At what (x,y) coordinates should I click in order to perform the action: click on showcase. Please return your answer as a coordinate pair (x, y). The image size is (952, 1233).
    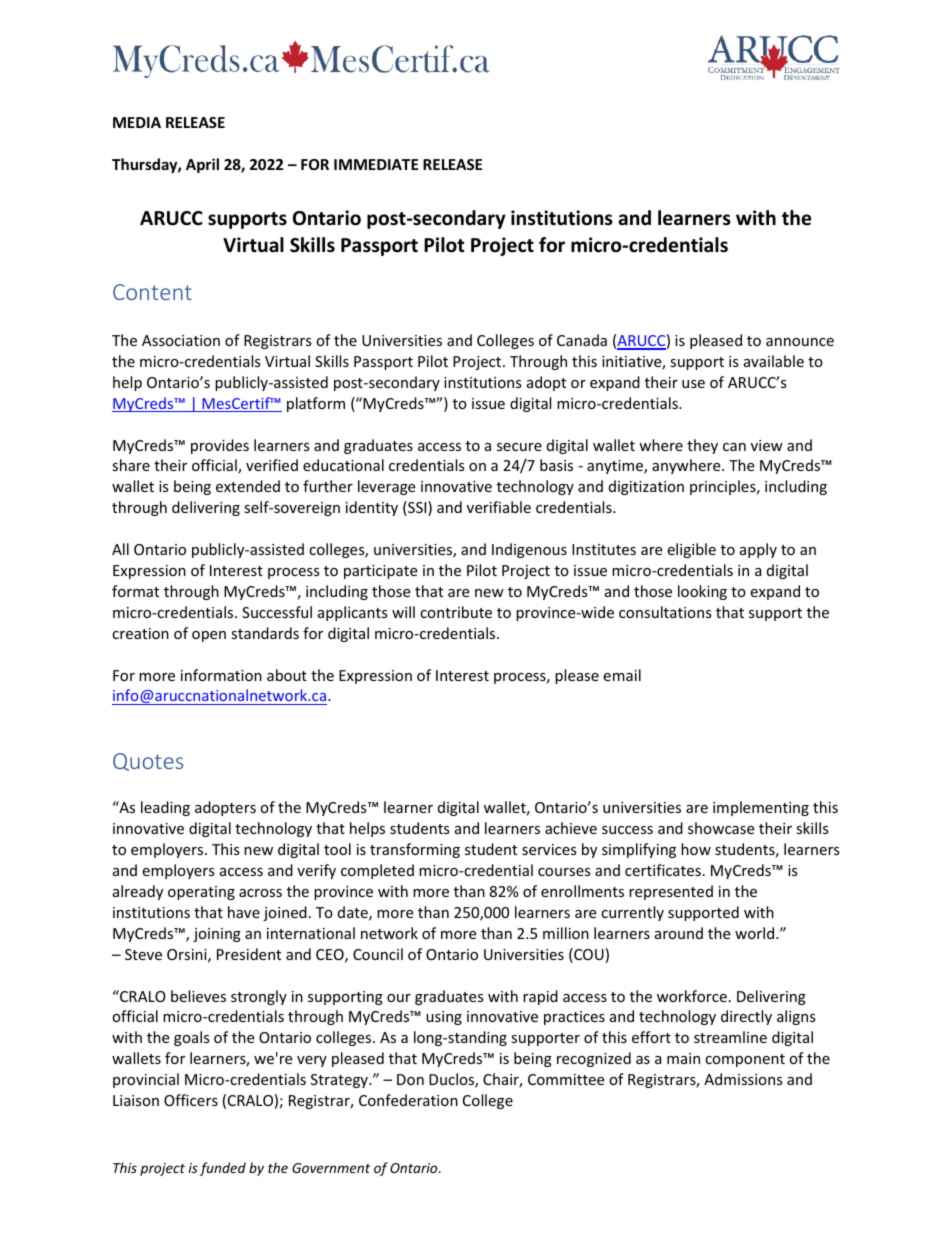
    Looking at the image, I should click on (721, 828).
